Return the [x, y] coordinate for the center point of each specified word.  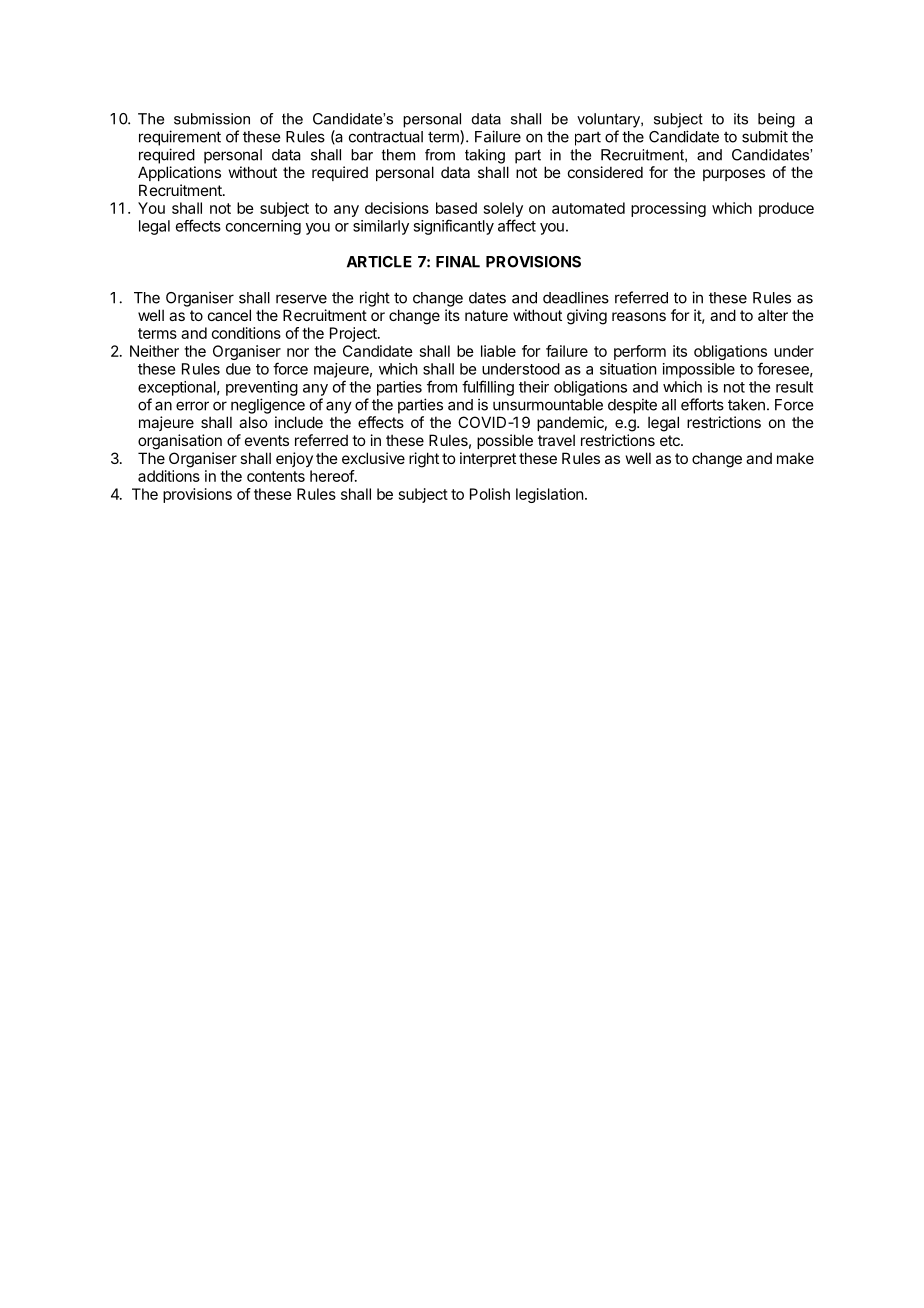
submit [765, 136]
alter [773, 315]
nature [486, 315]
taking [485, 156]
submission [212, 119]
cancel [229, 315]
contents [276, 476]
